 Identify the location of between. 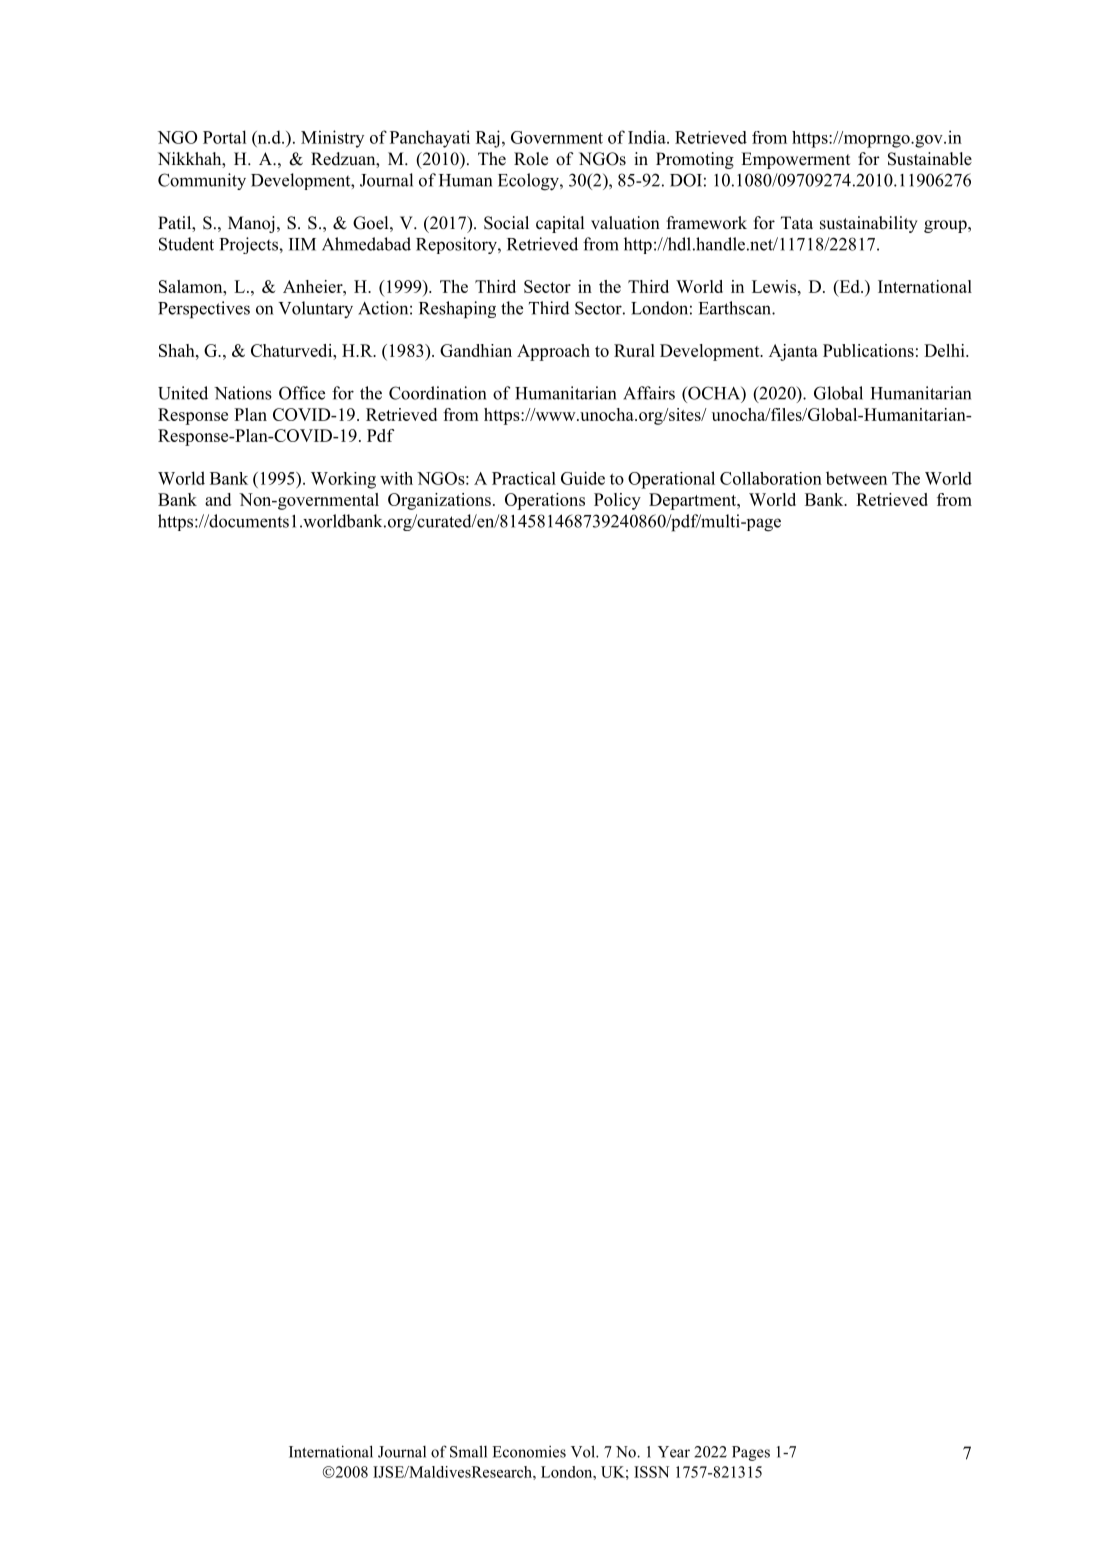
(856, 478).
